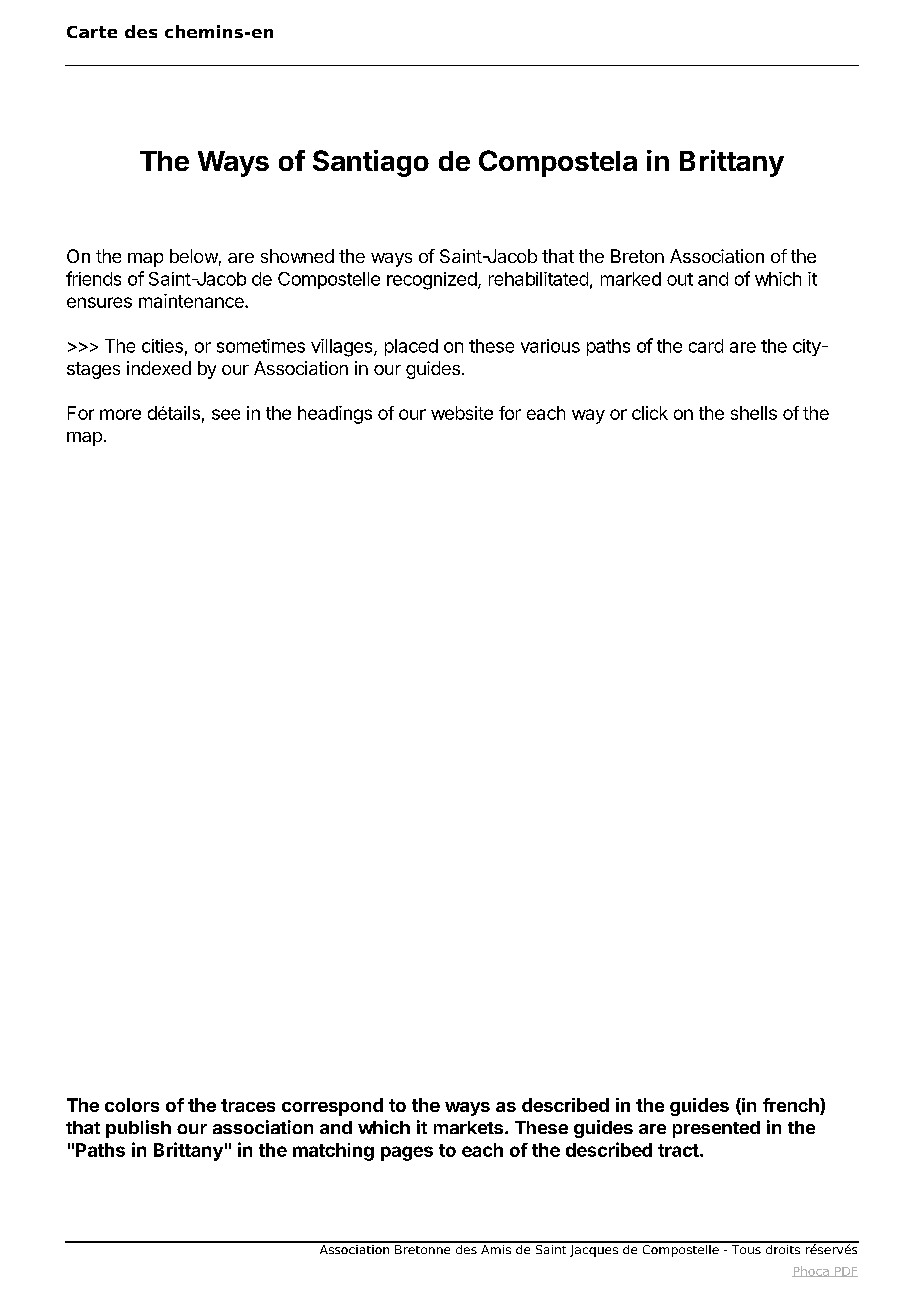  What do you see at coordinates (462, 413) in the screenshot?
I see `website` at bounding box center [462, 413].
